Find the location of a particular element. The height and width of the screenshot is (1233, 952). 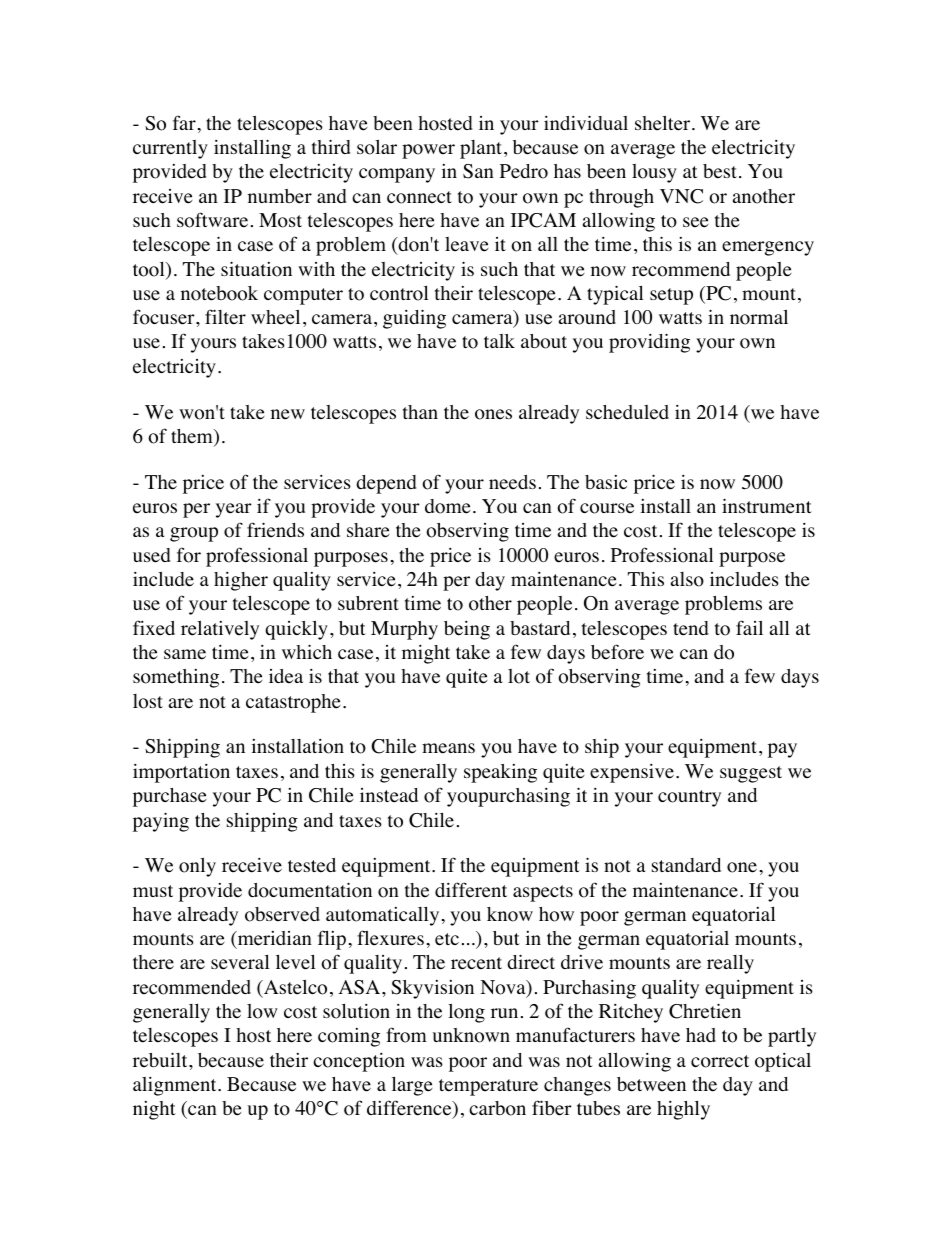

temperature is located at coordinates (488, 1087).
